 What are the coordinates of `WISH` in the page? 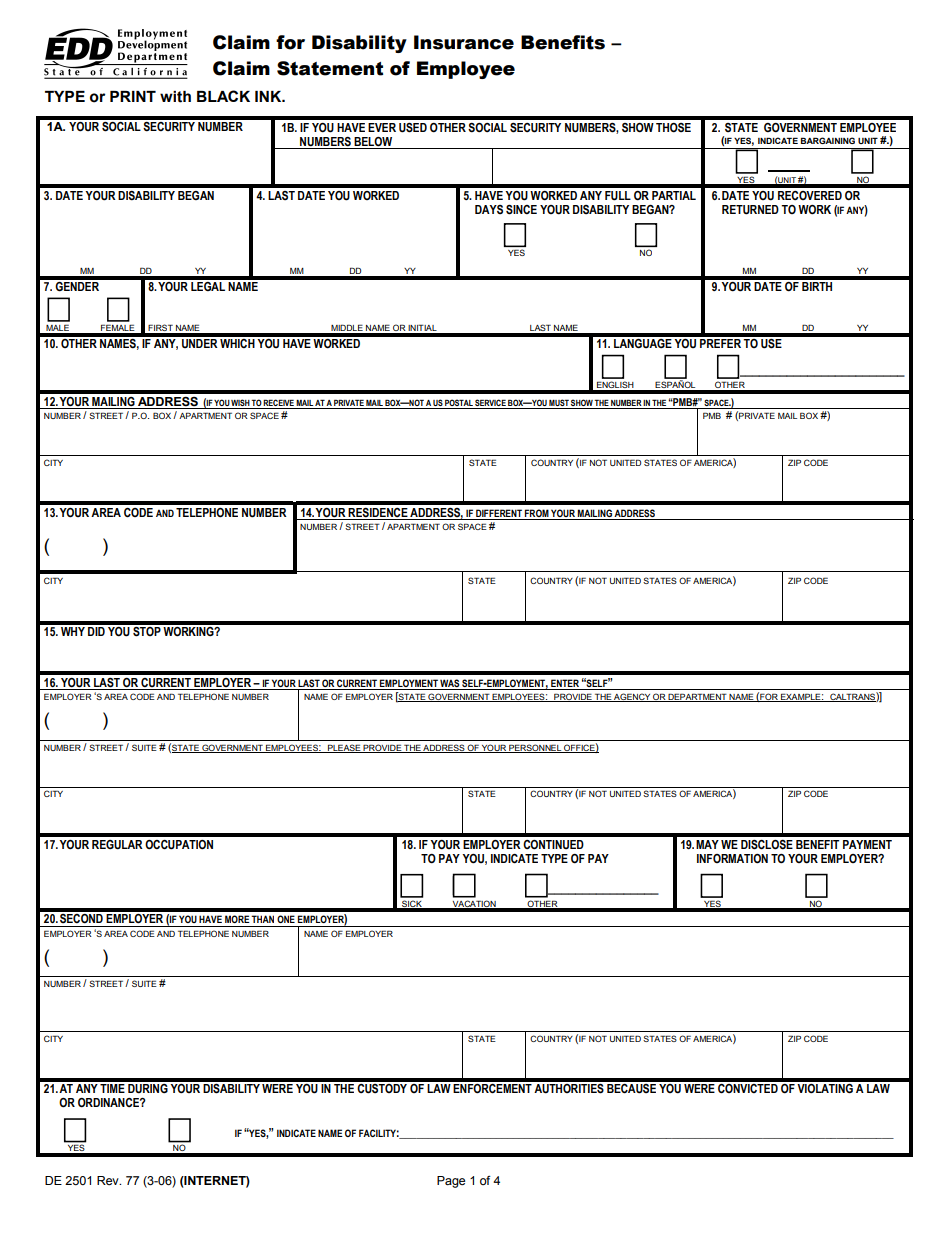 It's located at (240, 402).
